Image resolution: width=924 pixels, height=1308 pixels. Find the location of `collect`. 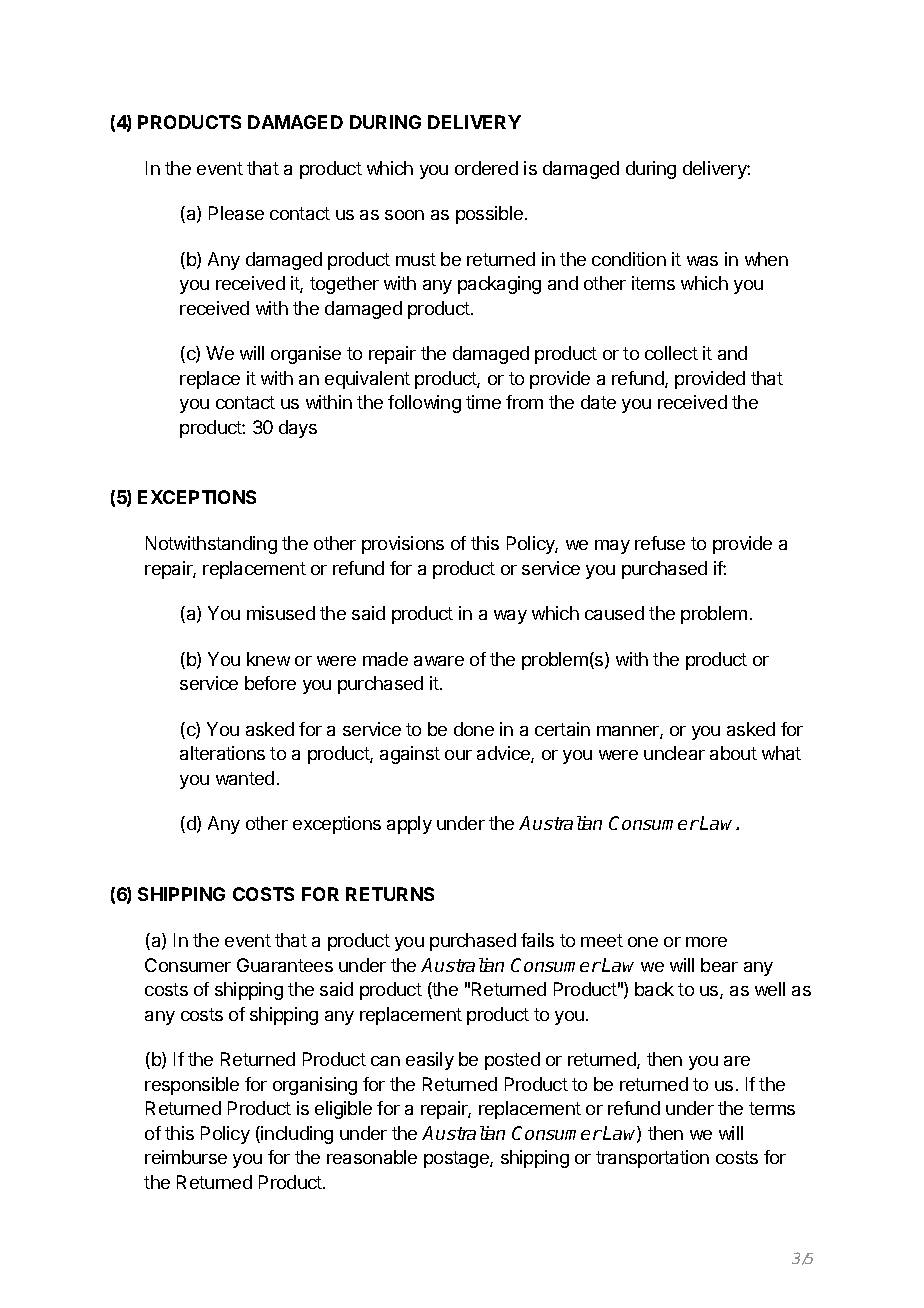

collect is located at coordinates (671, 353).
